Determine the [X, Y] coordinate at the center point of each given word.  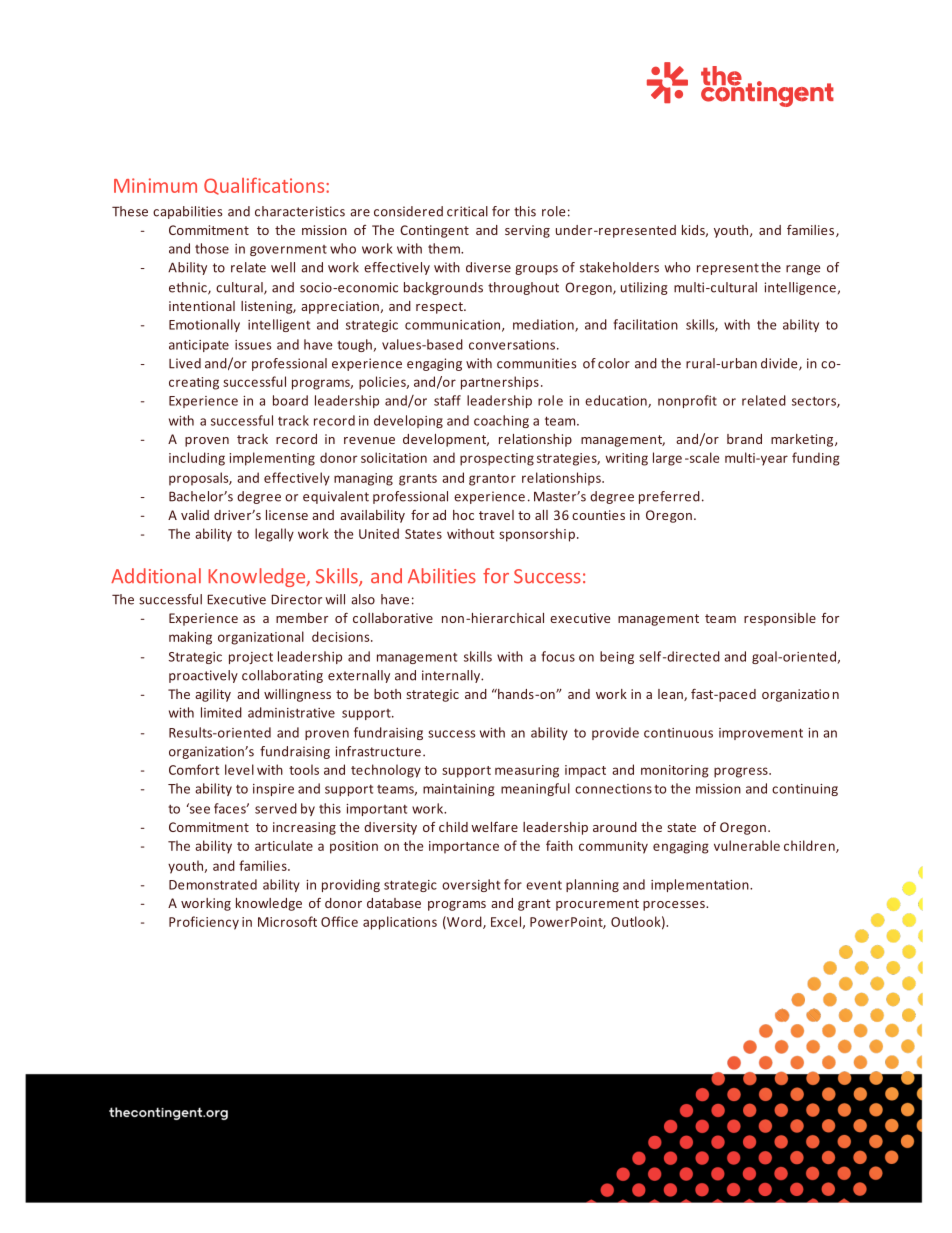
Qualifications [265, 186]
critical [467, 211]
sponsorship [537, 535]
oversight [471, 885]
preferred [669, 497]
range [803, 270]
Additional [156, 576]
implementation [701, 885]
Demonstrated [213, 884]
